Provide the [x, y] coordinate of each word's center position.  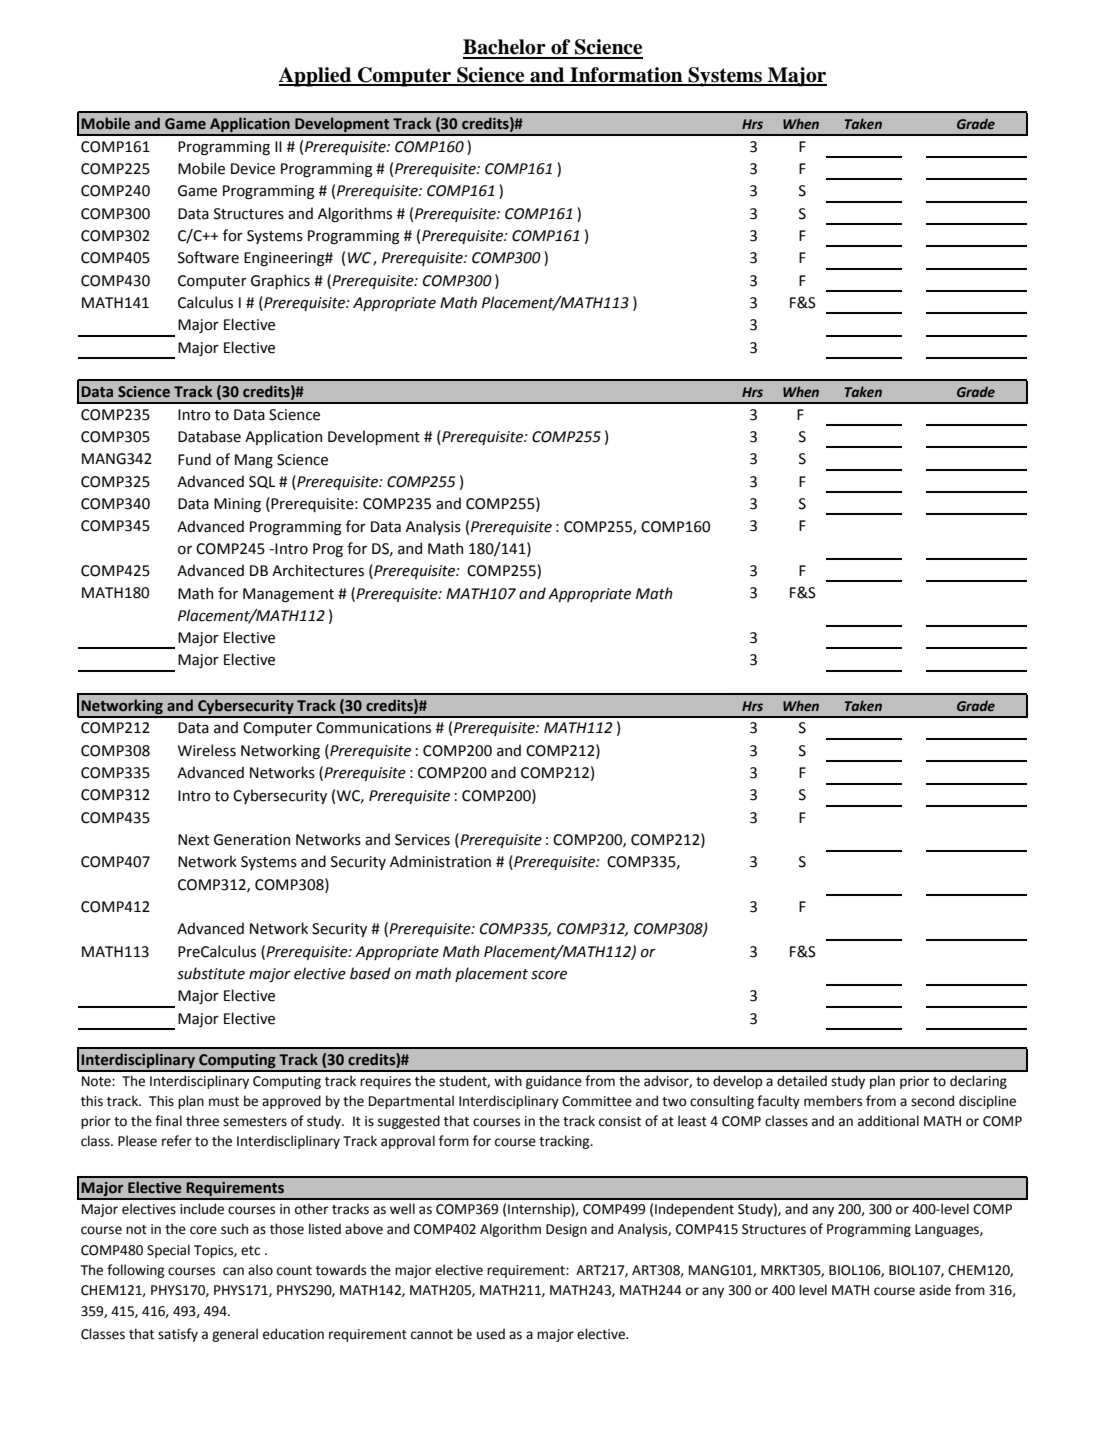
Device [253, 169]
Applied [316, 77]
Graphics [280, 281]
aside [935, 1290]
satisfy [178, 1335]
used [491, 1334]
